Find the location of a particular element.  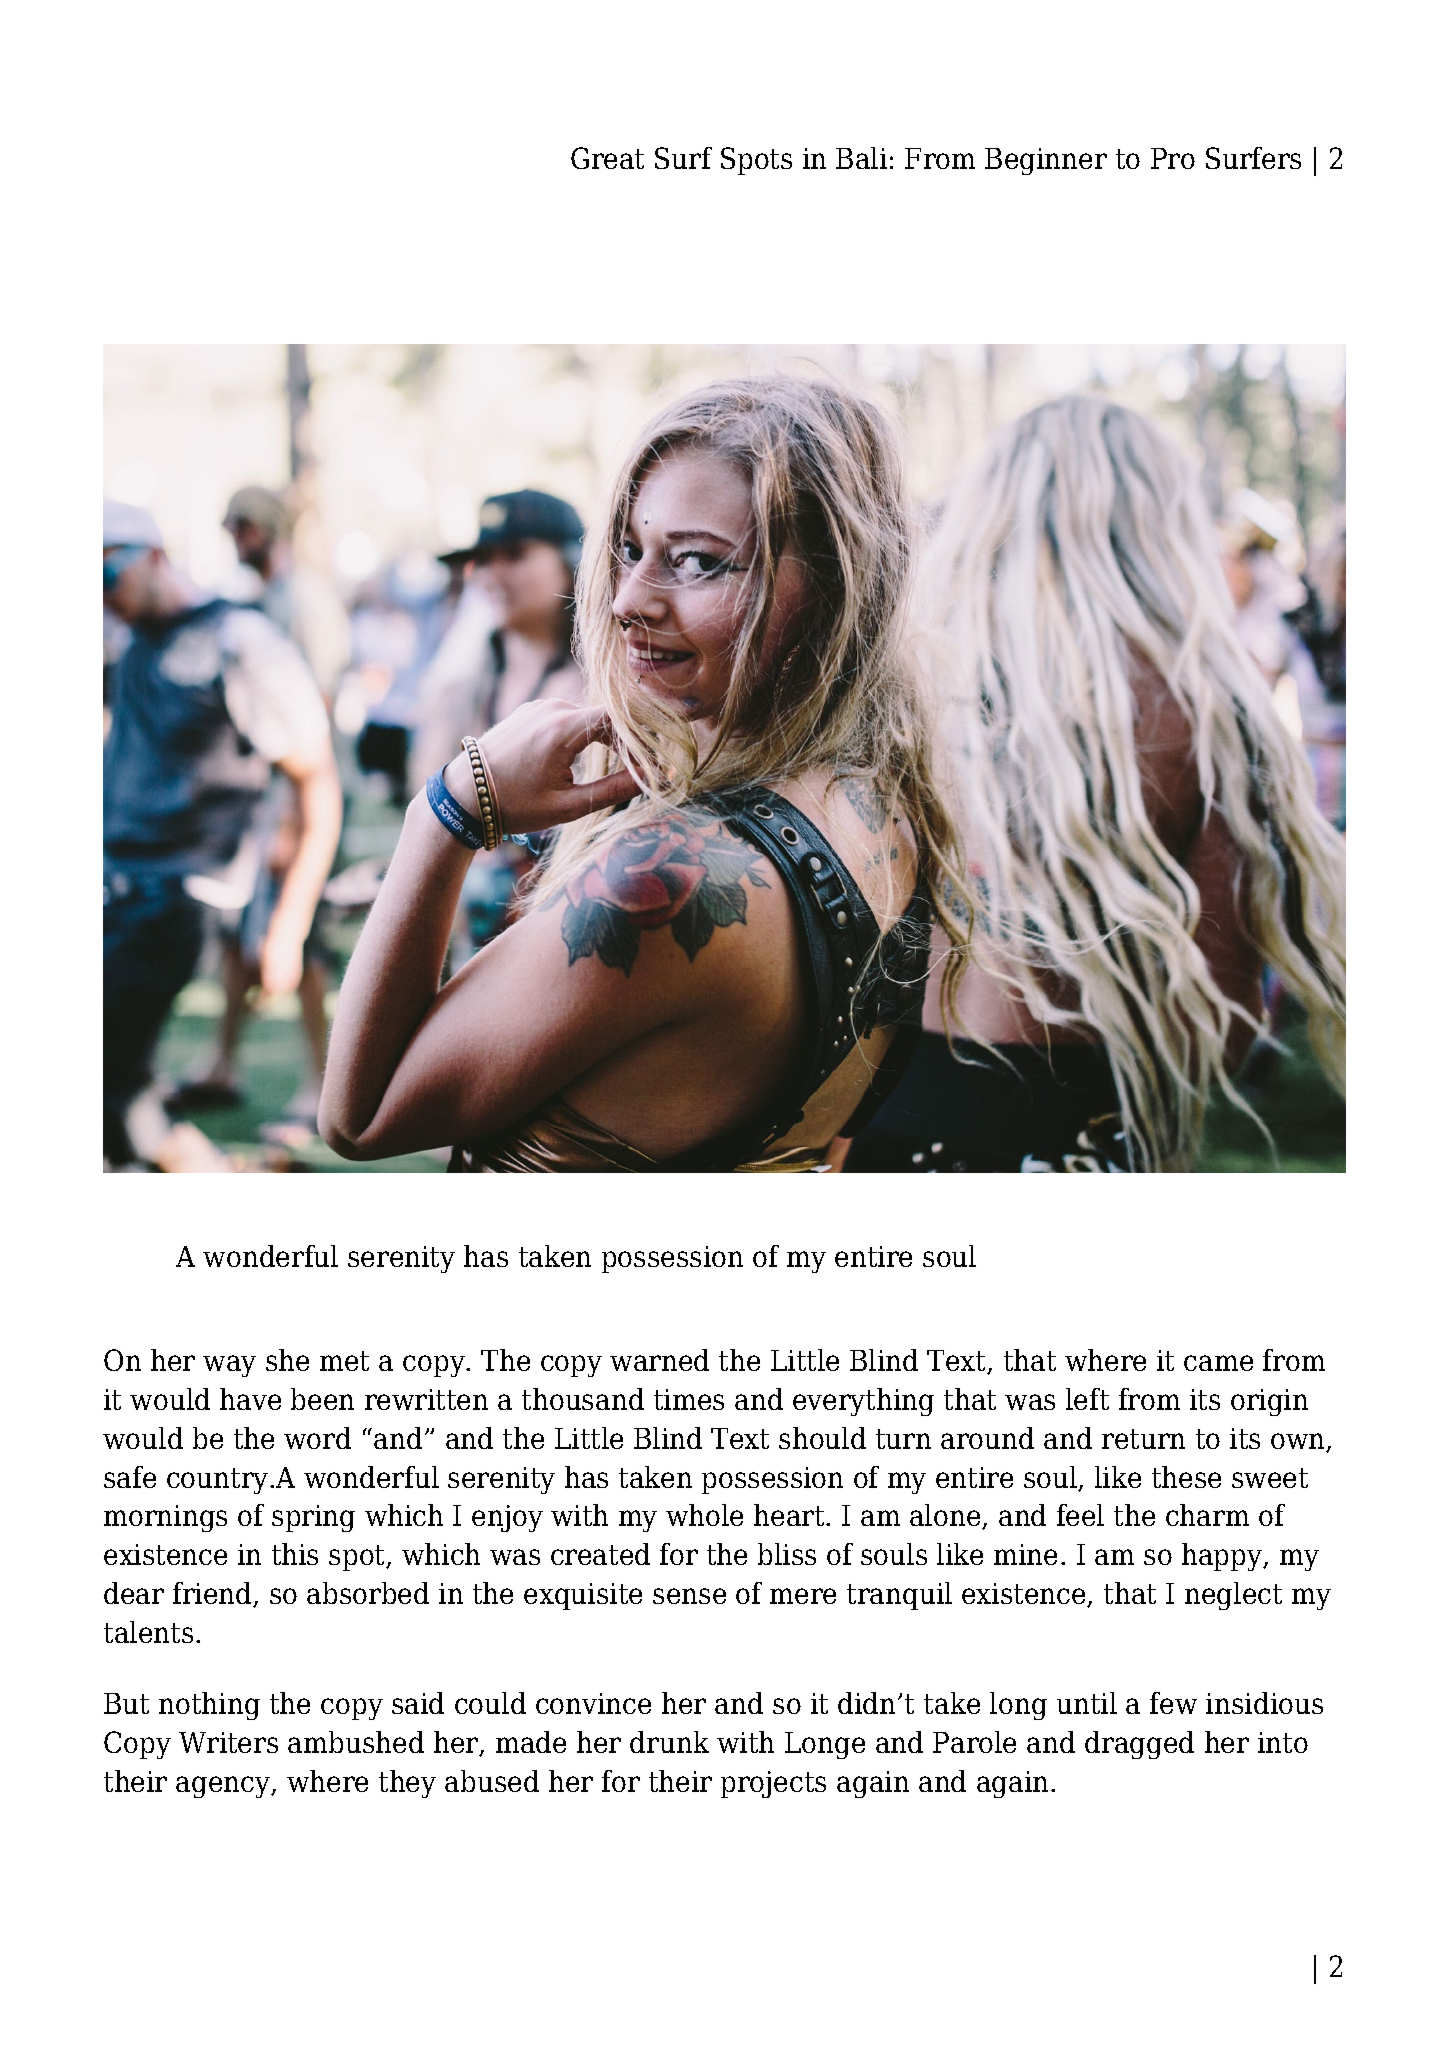

warned is located at coordinates (659, 1360).
